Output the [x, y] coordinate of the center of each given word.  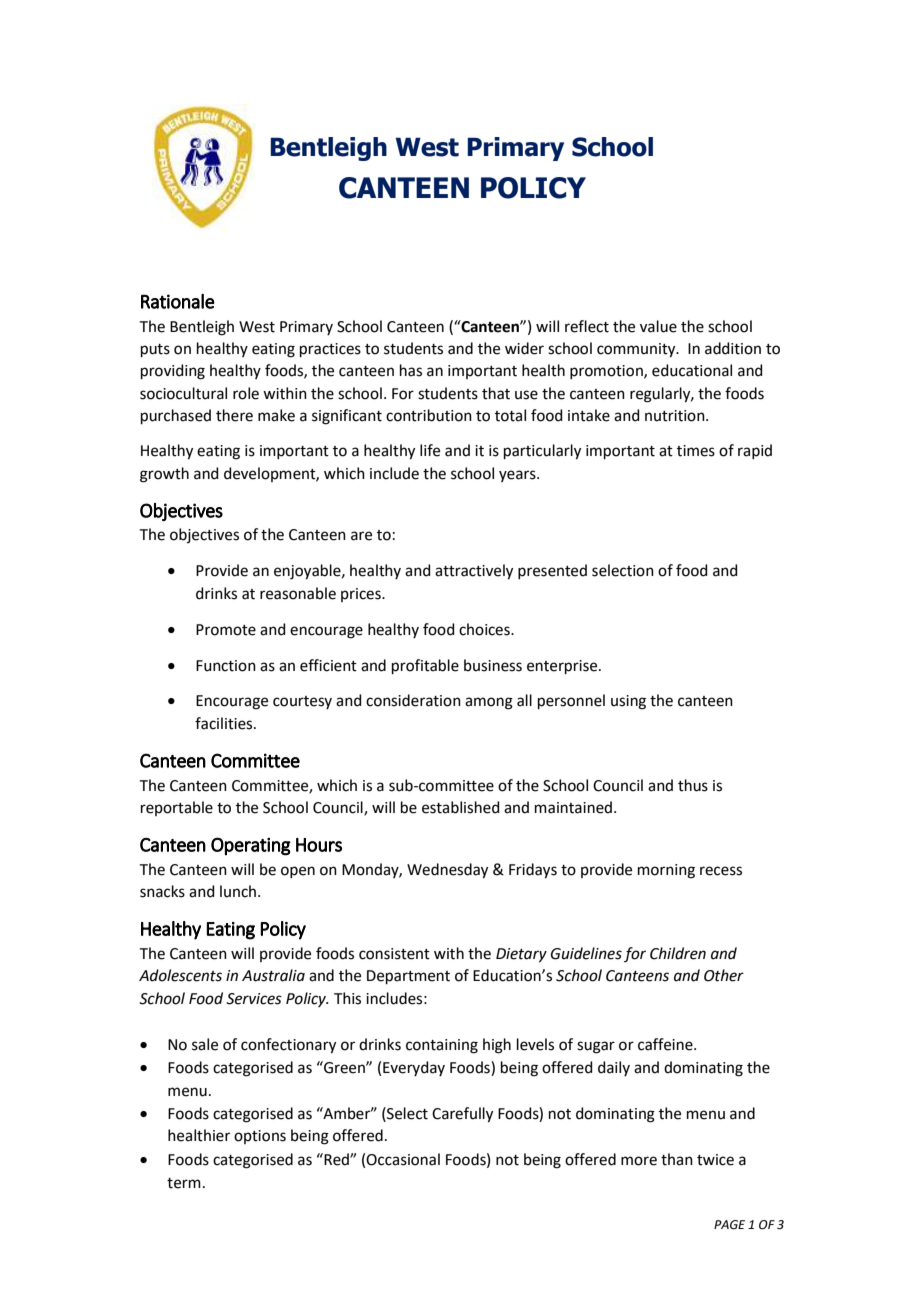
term [184, 1183]
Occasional [403, 1159]
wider [524, 348]
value [658, 326]
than [677, 1159]
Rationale [178, 301]
